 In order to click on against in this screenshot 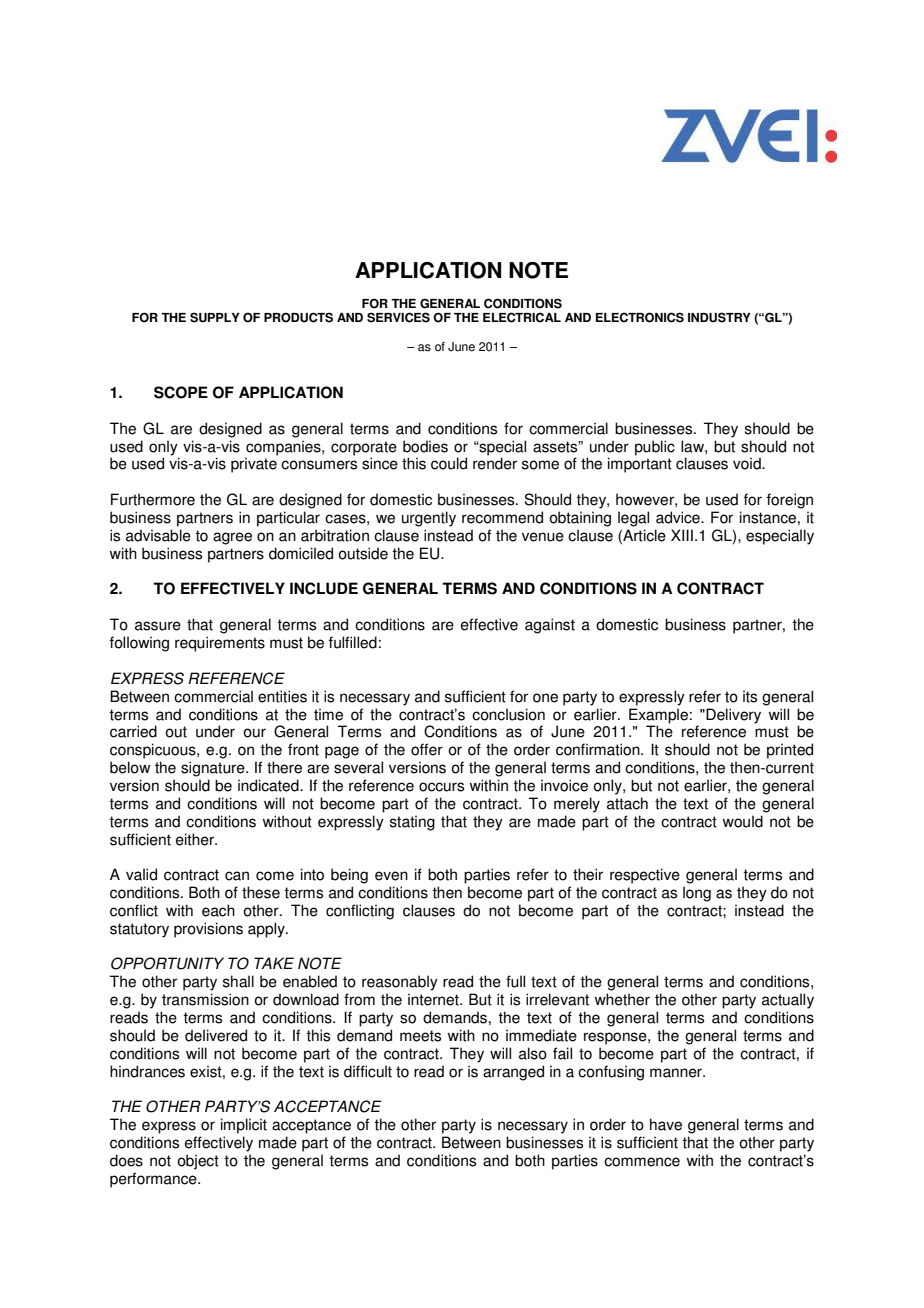, I will do `click(550, 626)`.
